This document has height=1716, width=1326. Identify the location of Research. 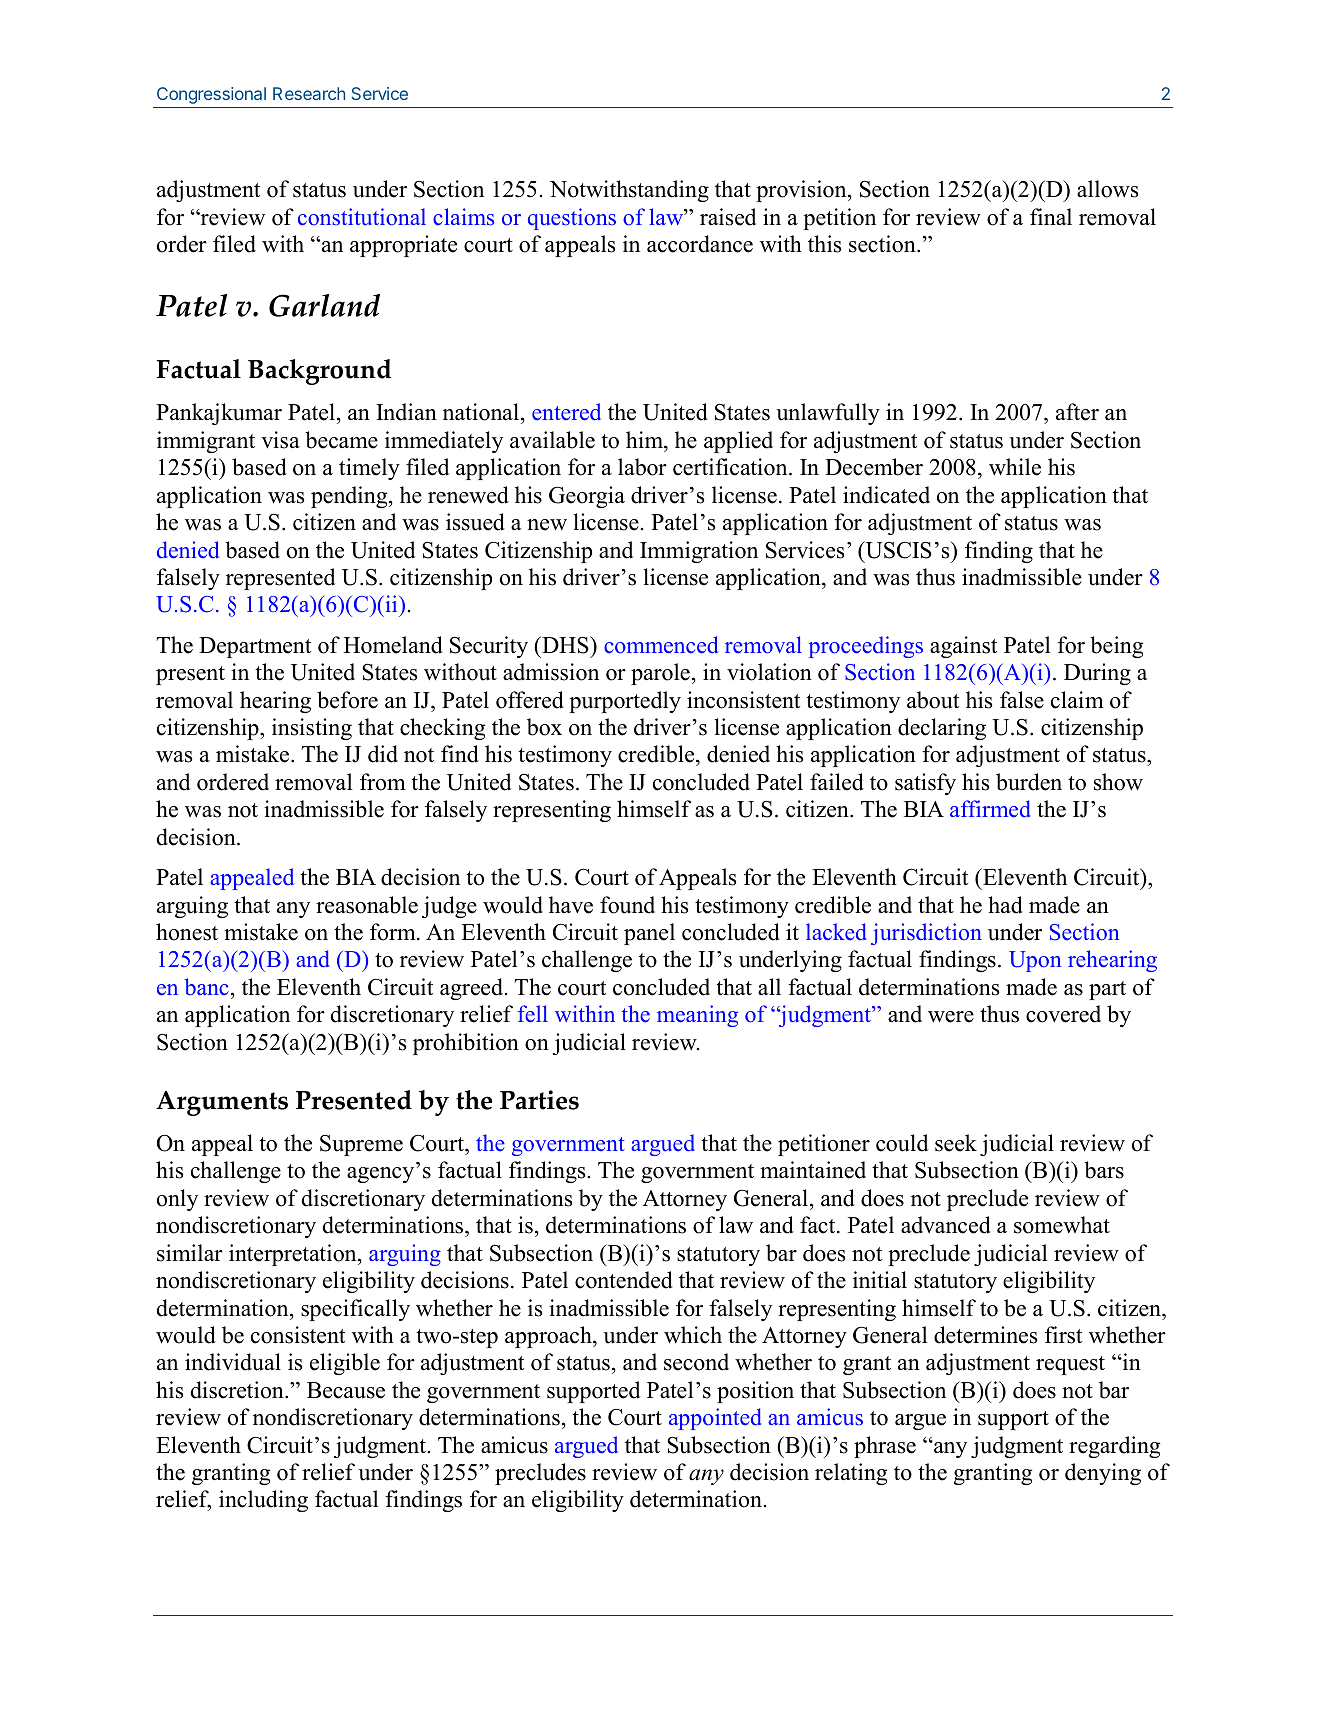
(309, 93).
